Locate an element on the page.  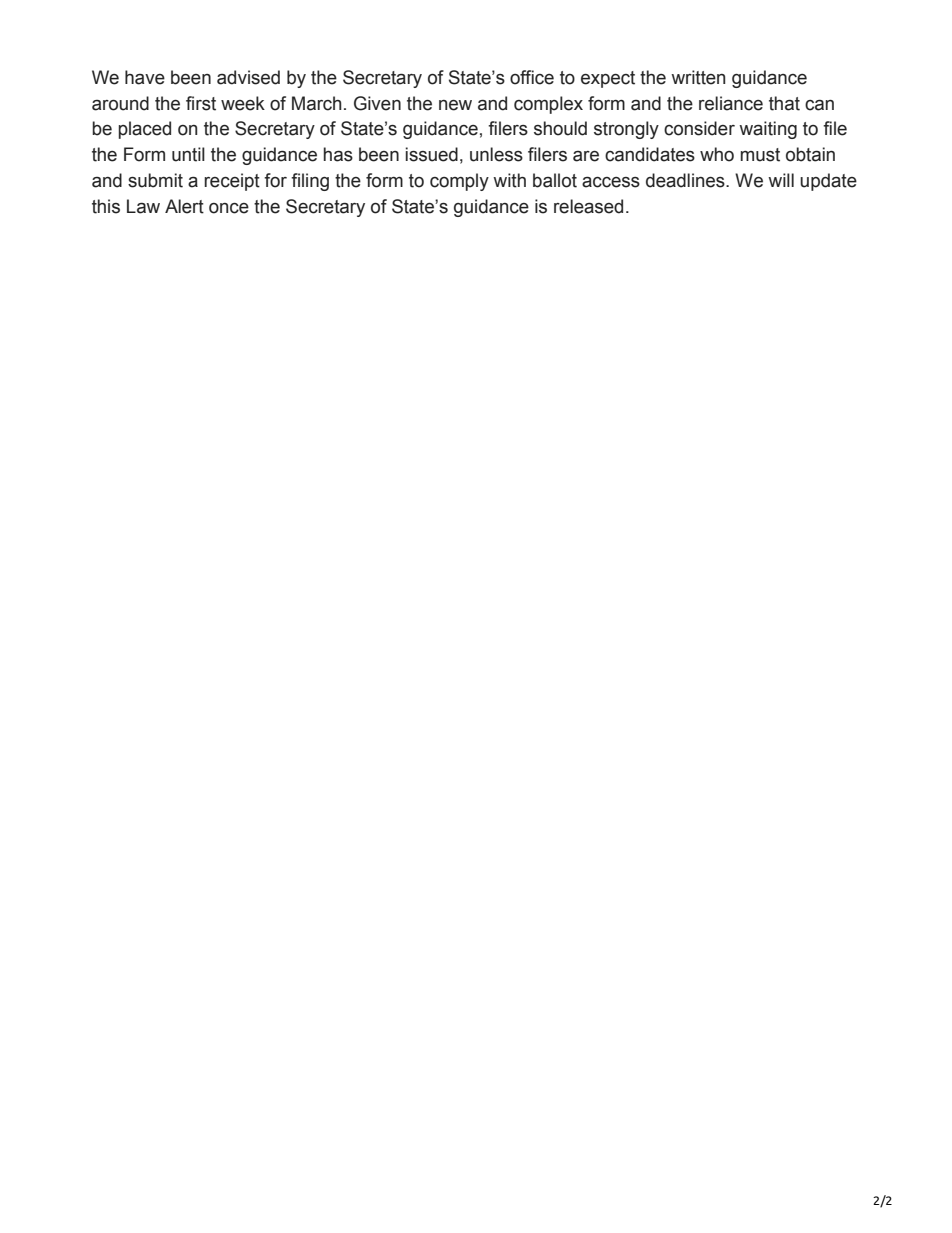
submit is located at coordinates (155, 180).
